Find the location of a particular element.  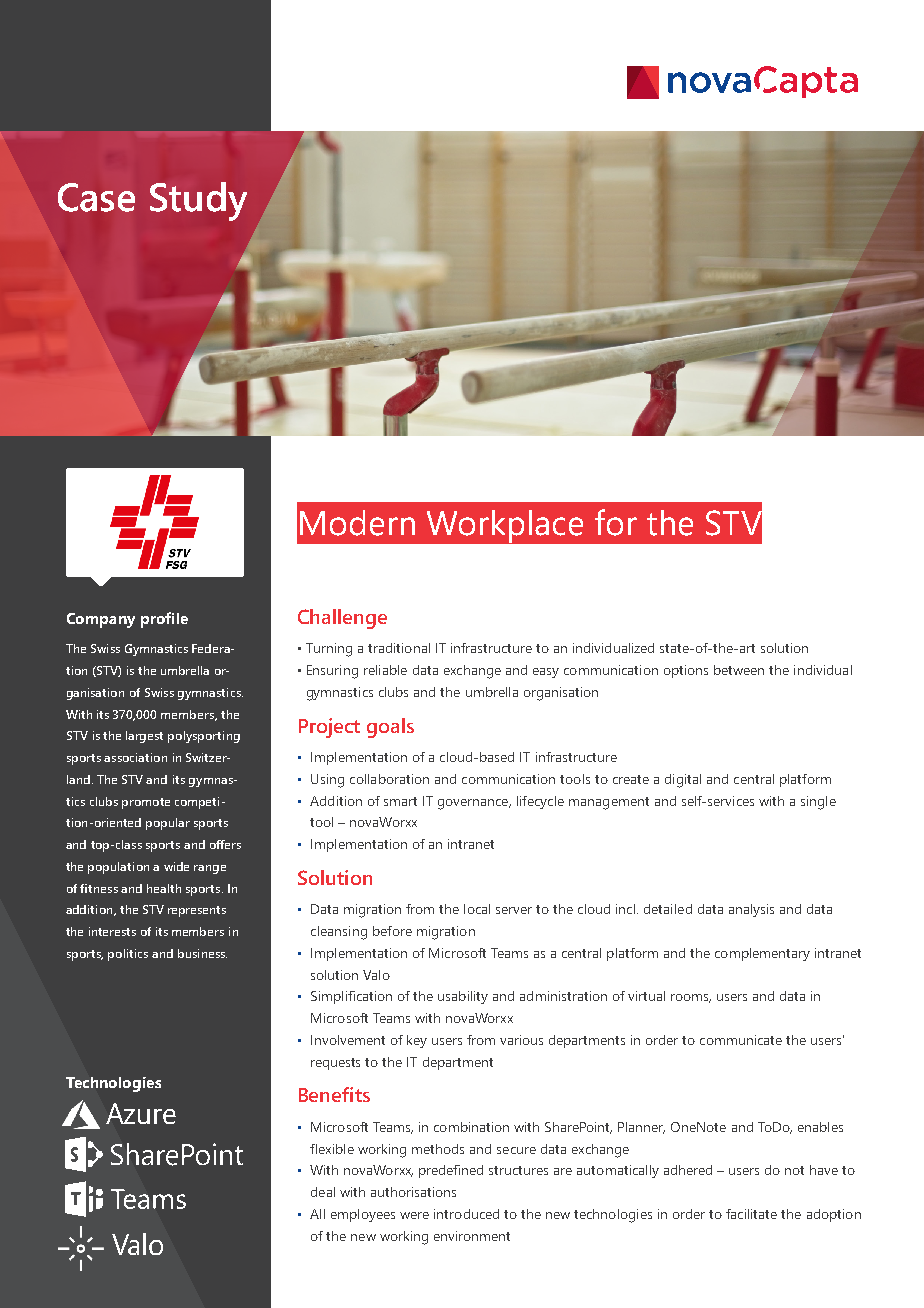

usability is located at coordinates (463, 997).
